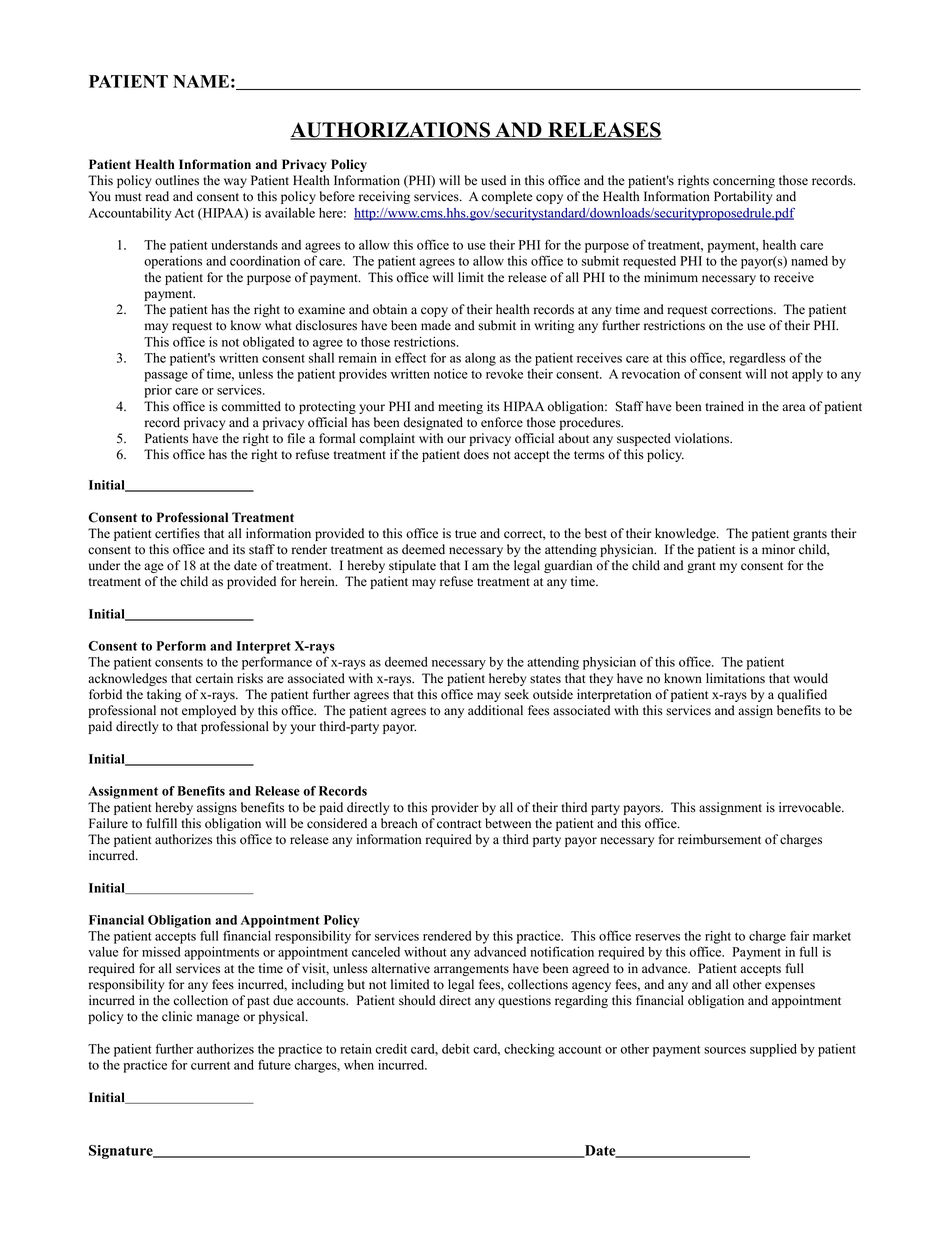 The width and height of the document is (952, 1233). What do you see at coordinates (719, 839) in the document?
I see `reimbursement` at bounding box center [719, 839].
